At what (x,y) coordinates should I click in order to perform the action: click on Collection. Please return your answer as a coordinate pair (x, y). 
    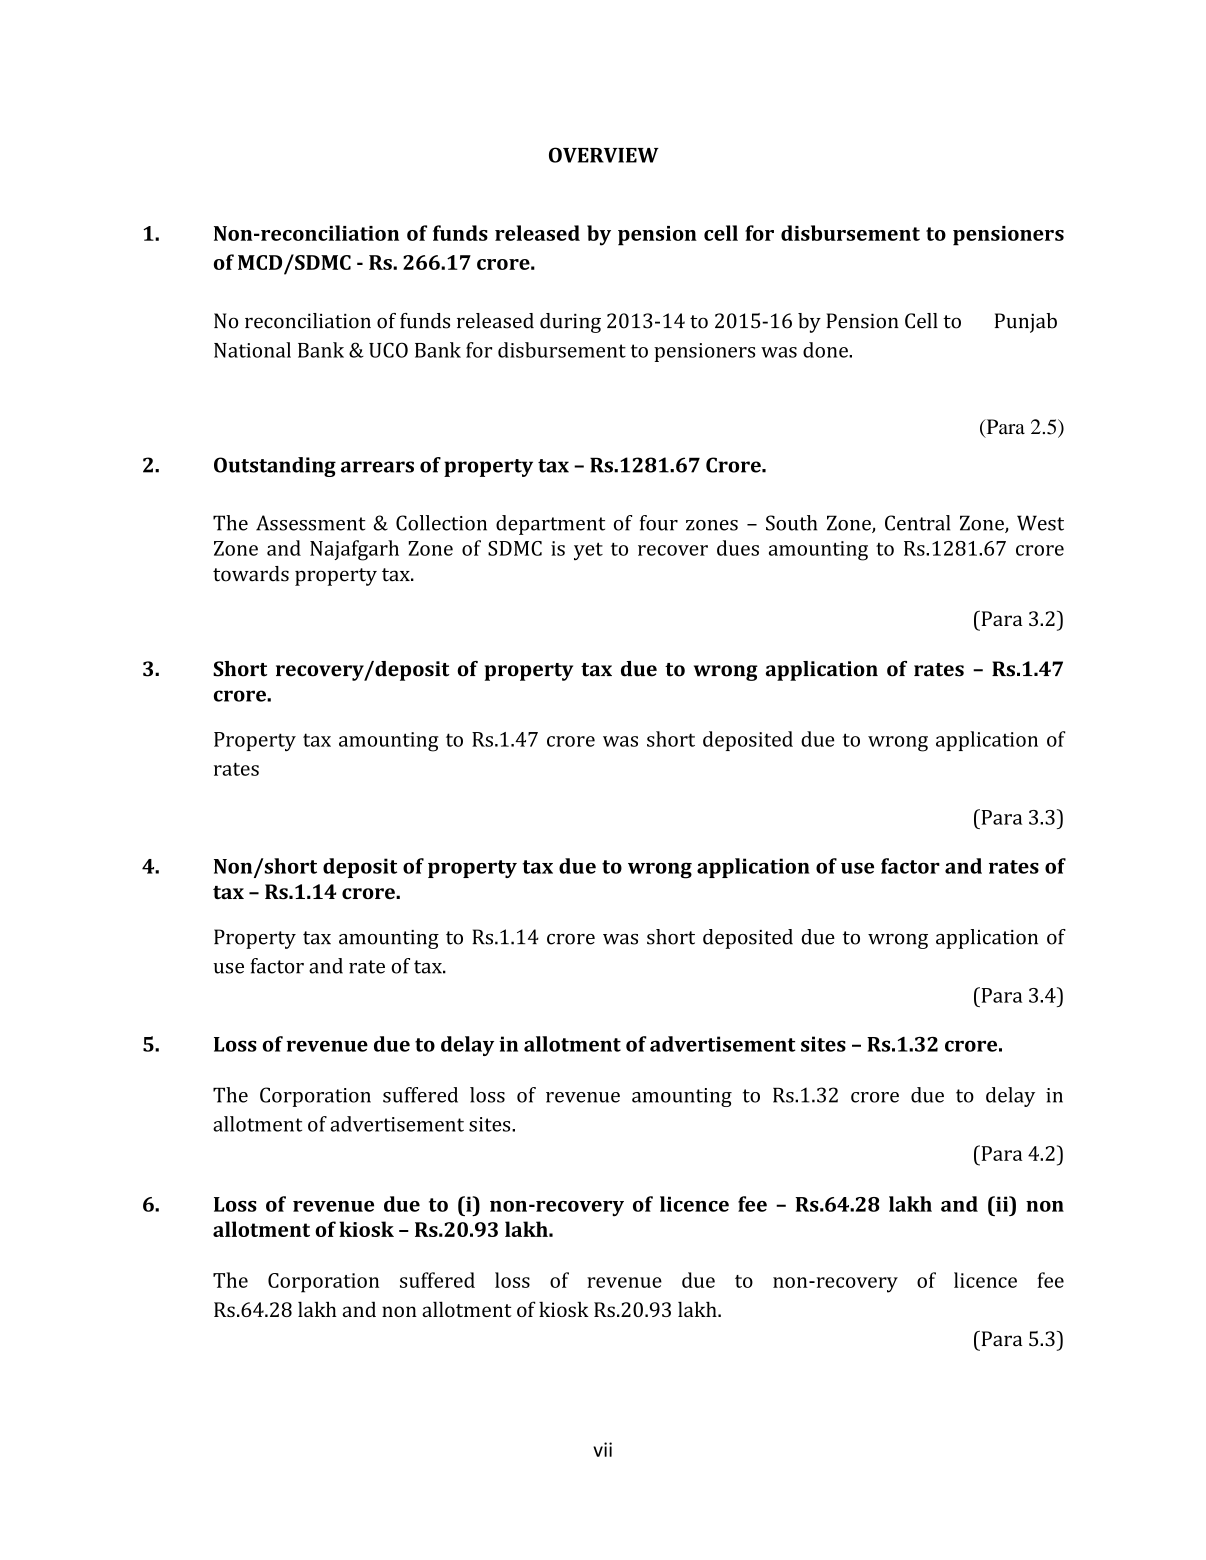
    Looking at the image, I should click on (441, 523).
